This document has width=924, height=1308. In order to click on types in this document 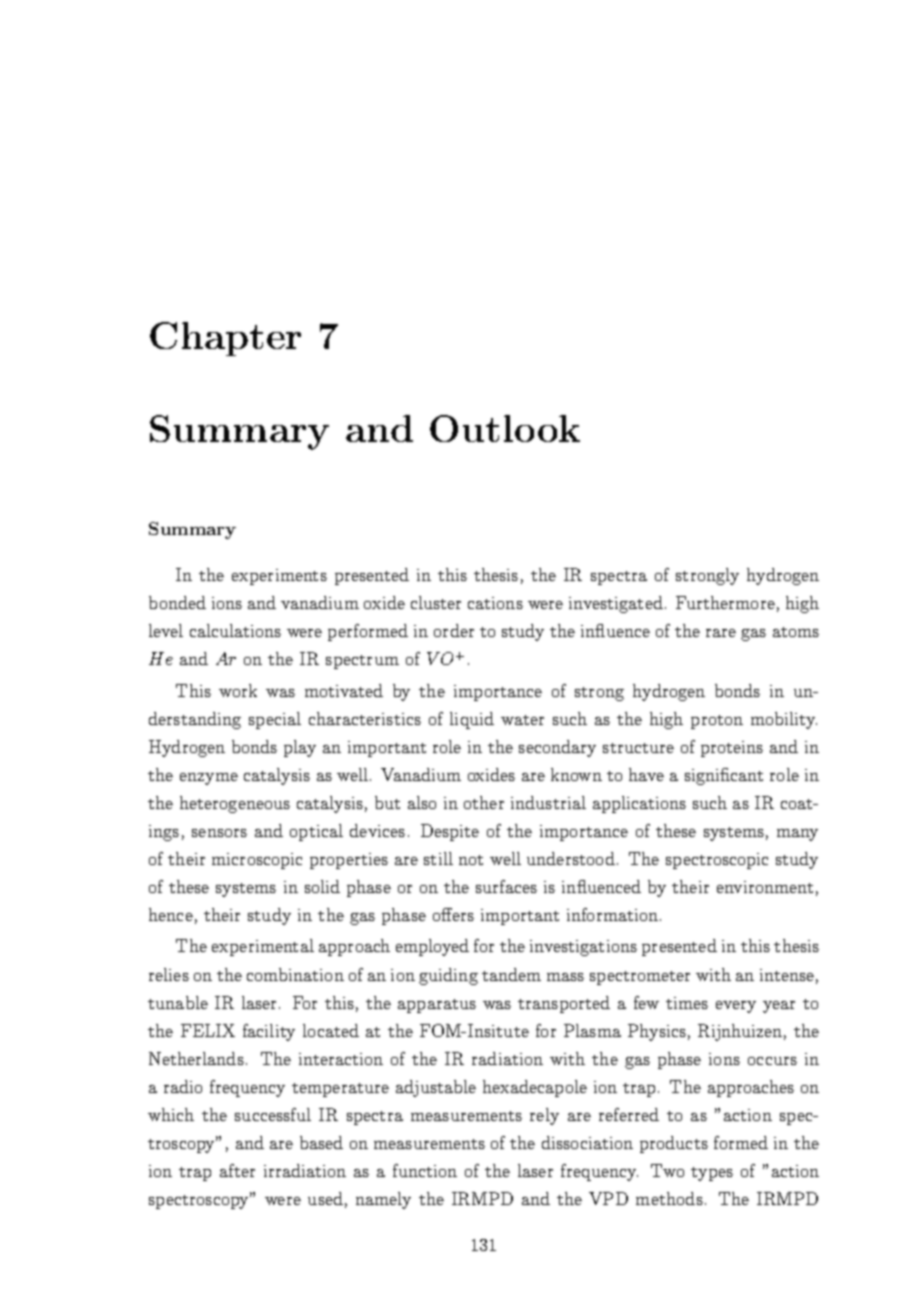, I will do `click(712, 1174)`.
